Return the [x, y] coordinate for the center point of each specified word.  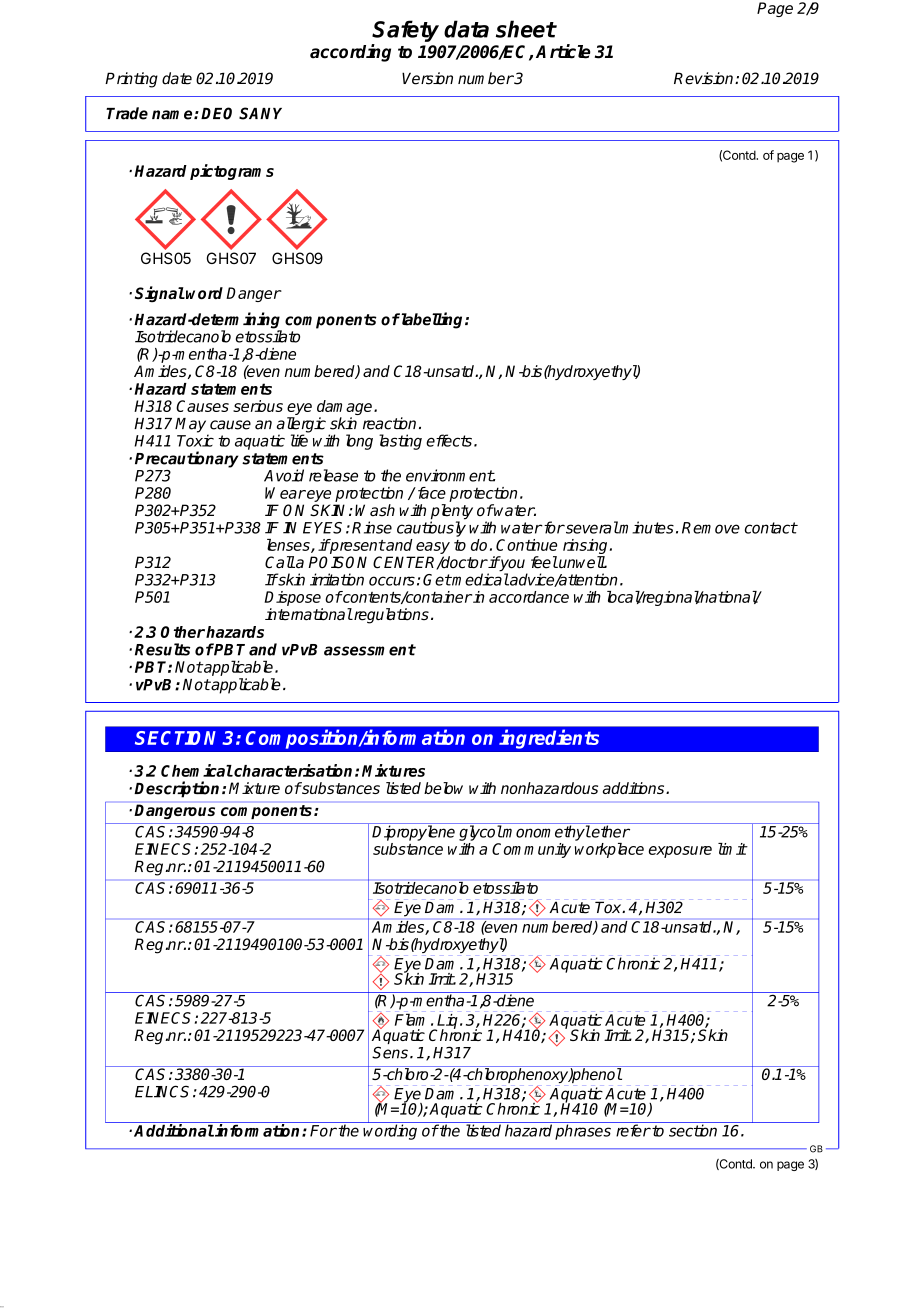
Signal [160, 294]
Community [531, 850]
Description [178, 789]
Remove [711, 528]
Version [427, 78]
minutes [646, 527]
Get [437, 580]
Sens [390, 1052]
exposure [680, 852]
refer [633, 1130]
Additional [174, 1130]
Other [183, 632]
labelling [432, 320]
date [177, 78]
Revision [705, 78]
